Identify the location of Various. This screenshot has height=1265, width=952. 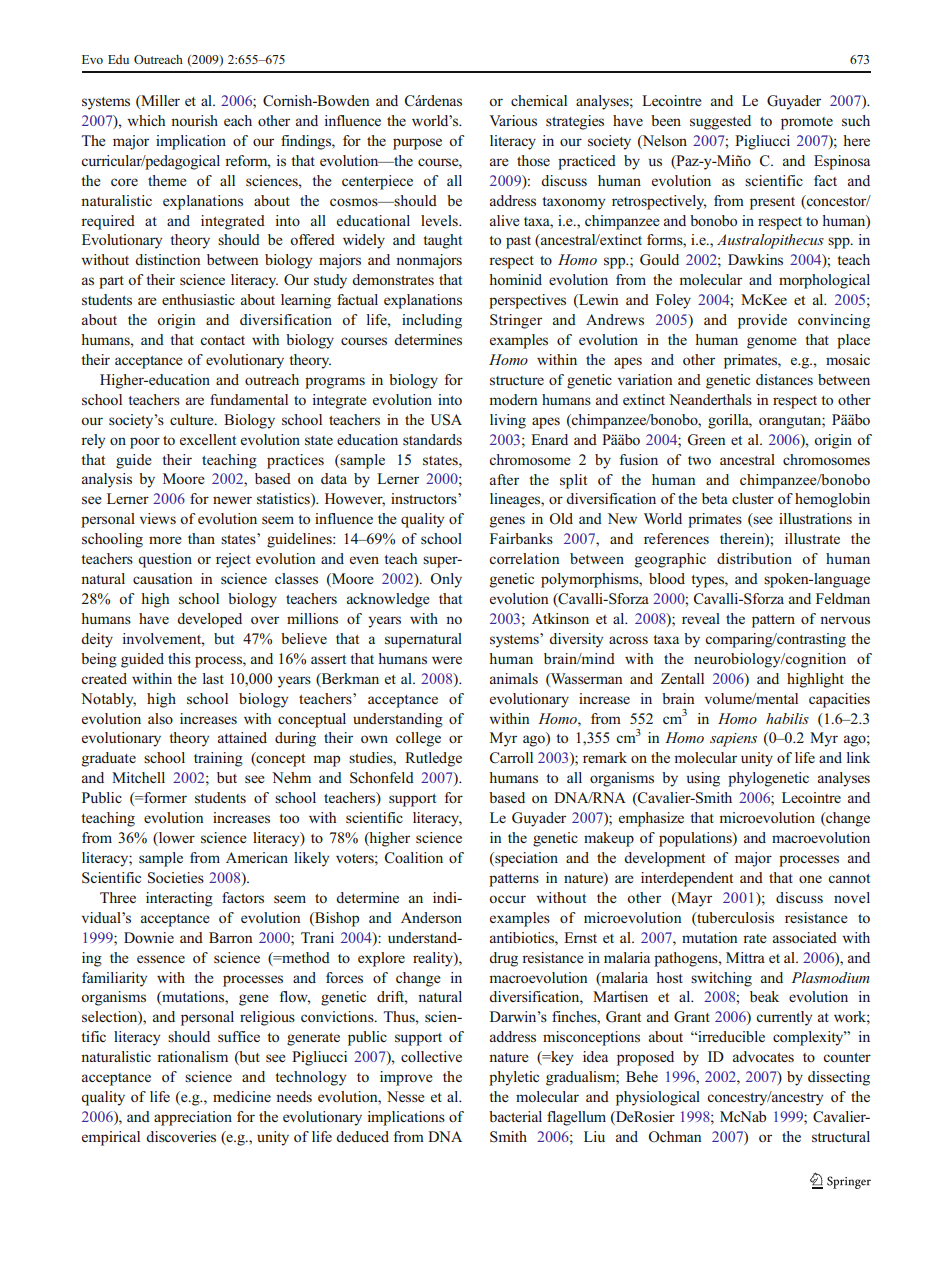
(513, 120).
